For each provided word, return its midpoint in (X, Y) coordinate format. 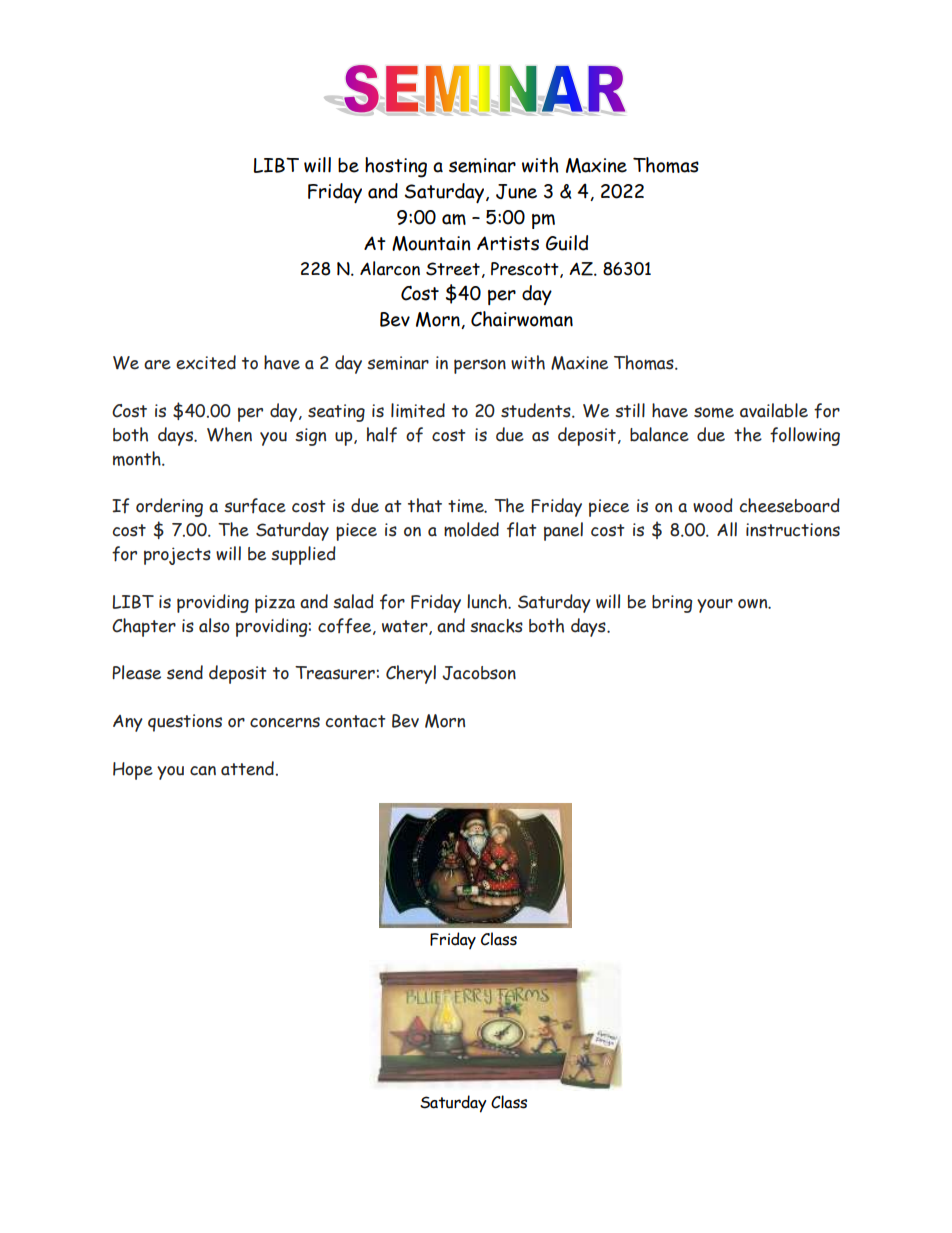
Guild (567, 243)
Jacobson (479, 673)
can (203, 771)
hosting (396, 167)
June (516, 191)
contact (356, 721)
